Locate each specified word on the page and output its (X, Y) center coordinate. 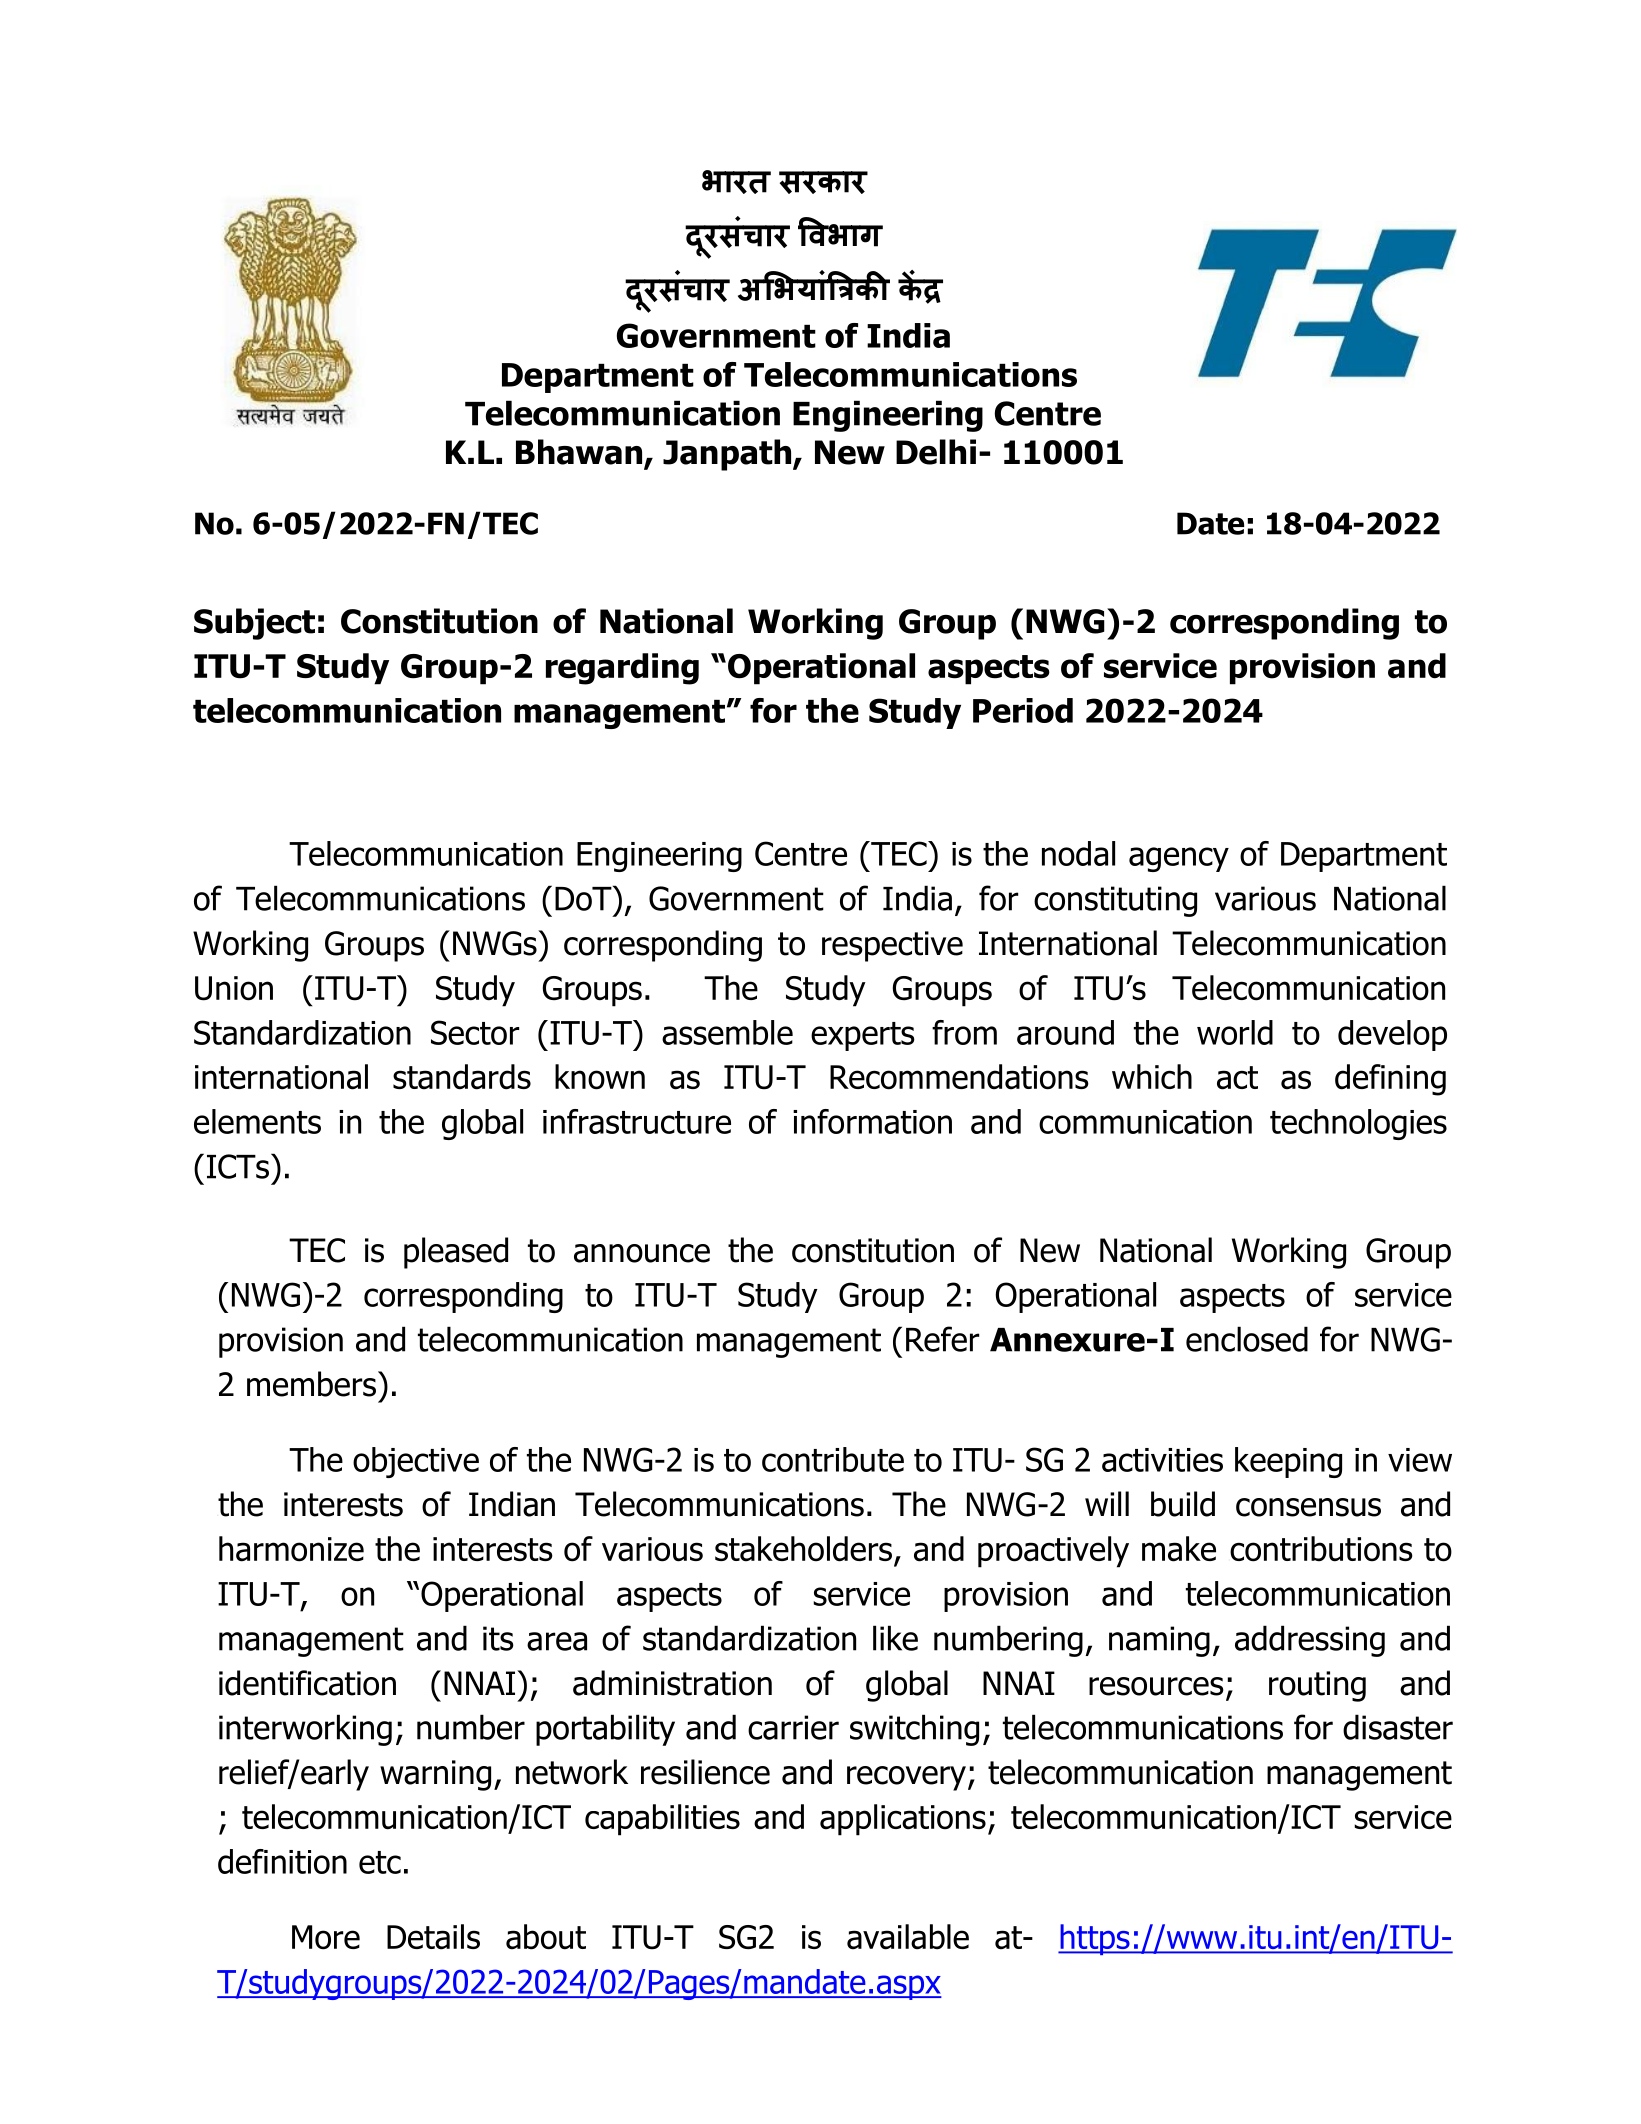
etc (380, 1862)
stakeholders (805, 1550)
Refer (942, 1339)
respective (892, 946)
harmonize (291, 1549)
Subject (254, 624)
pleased (456, 1253)
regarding (622, 669)
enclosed (1247, 1339)
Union (234, 988)
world (1235, 1032)
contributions (1321, 1549)
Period (1023, 710)
